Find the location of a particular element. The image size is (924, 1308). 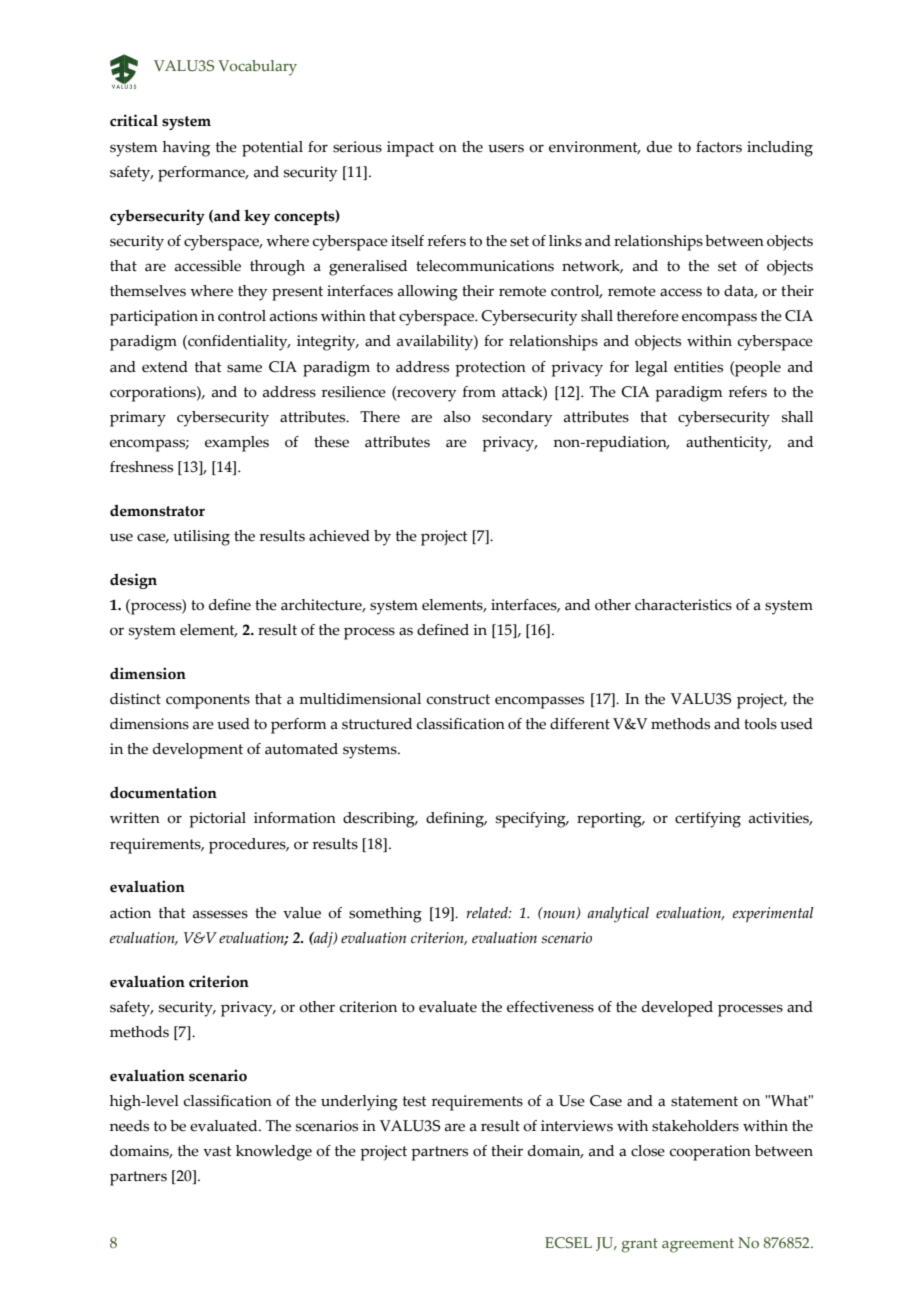

factors is located at coordinates (719, 147).
